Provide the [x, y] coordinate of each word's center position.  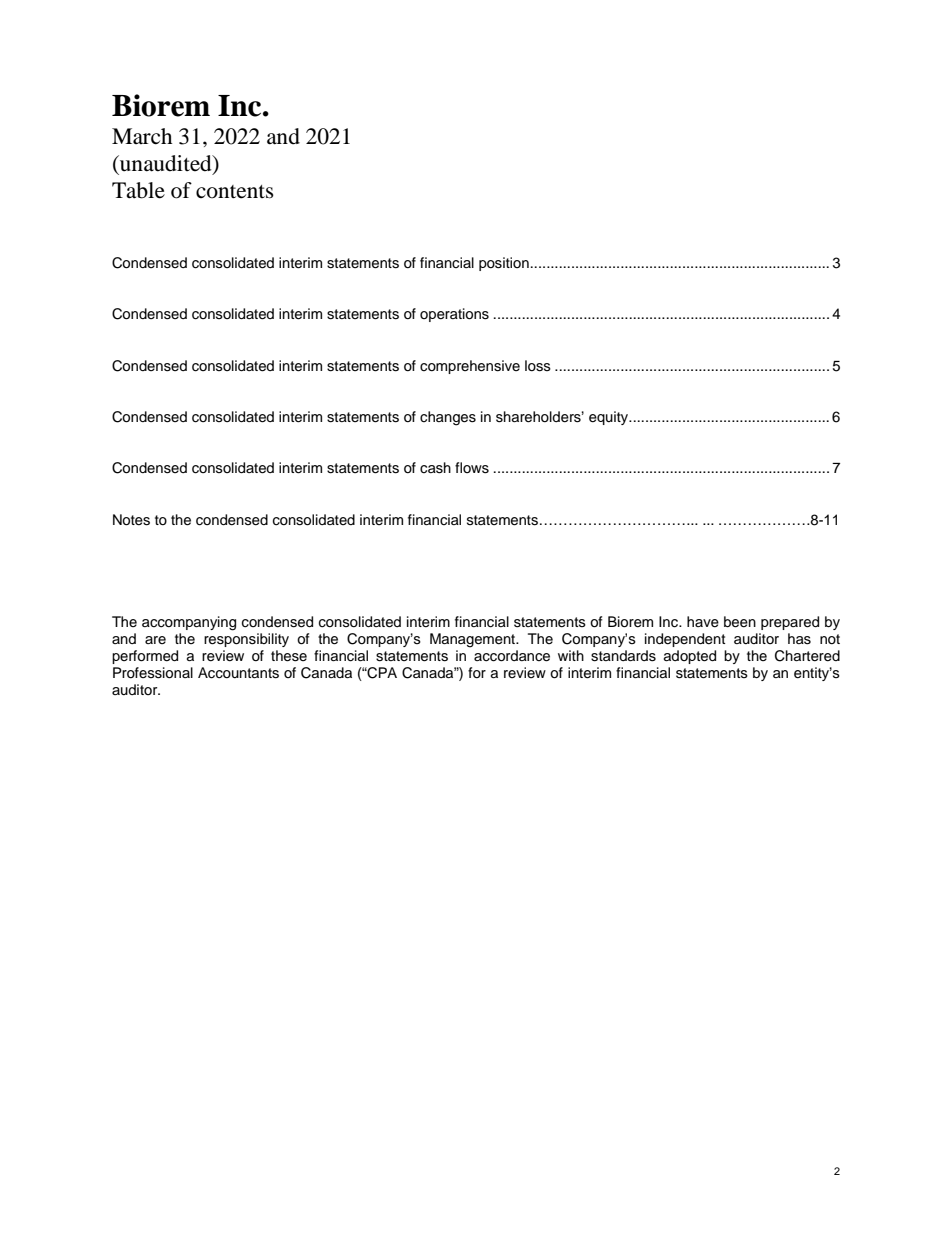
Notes [131, 520]
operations [454, 315]
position [504, 264]
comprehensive [470, 367]
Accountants [238, 673]
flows [472, 468]
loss [538, 366]
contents [235, 192]
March [142, 136]
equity [610, 418]
